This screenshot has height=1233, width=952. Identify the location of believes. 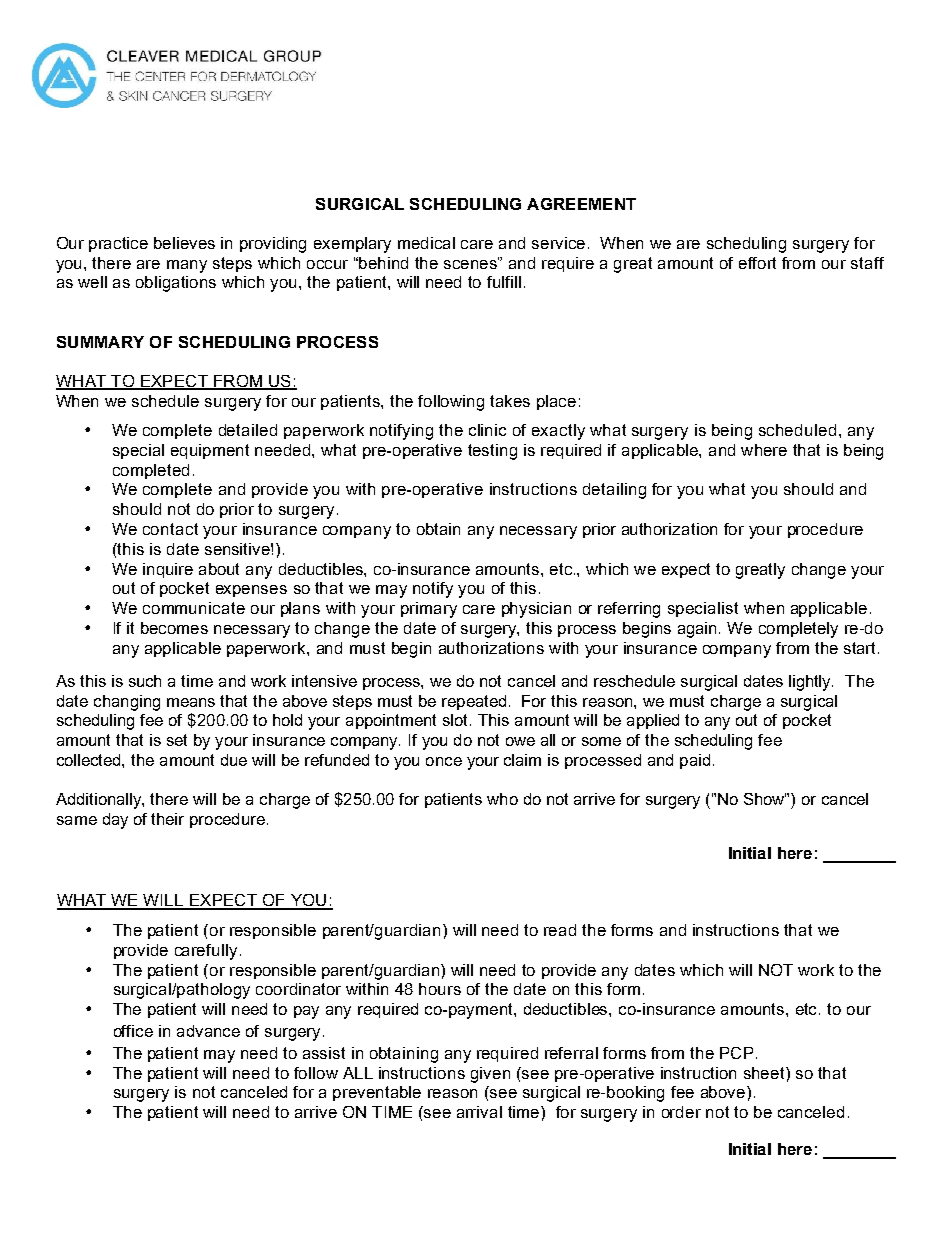
(184, 243).
